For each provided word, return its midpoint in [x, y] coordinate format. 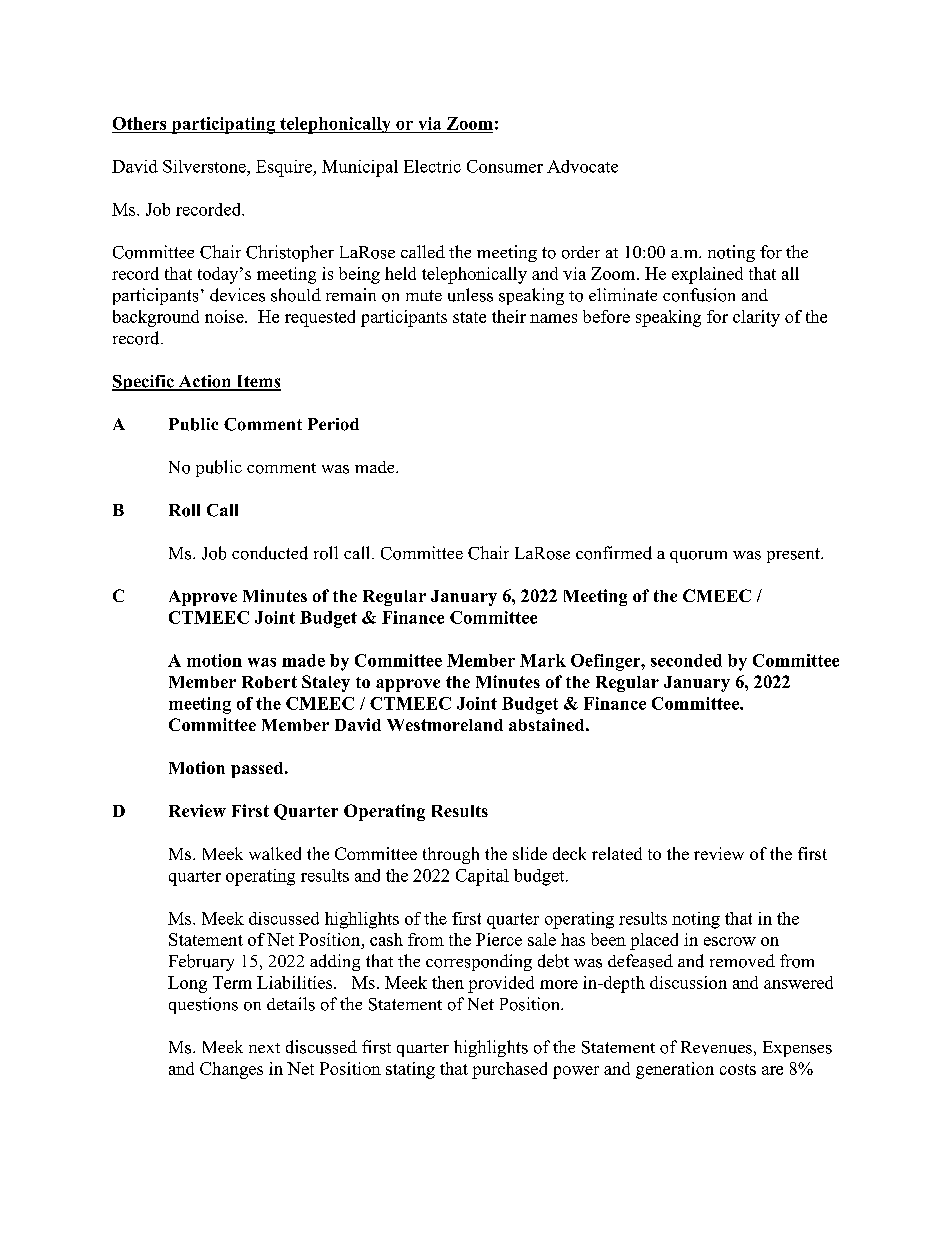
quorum [698, 557]
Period [333, 424]
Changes [231, 1070]
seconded [686, 660]
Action [205, 382]
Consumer [505, 166]
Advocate [582, 166]
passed [258, 770]
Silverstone [205, 166]
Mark [543, 660]
